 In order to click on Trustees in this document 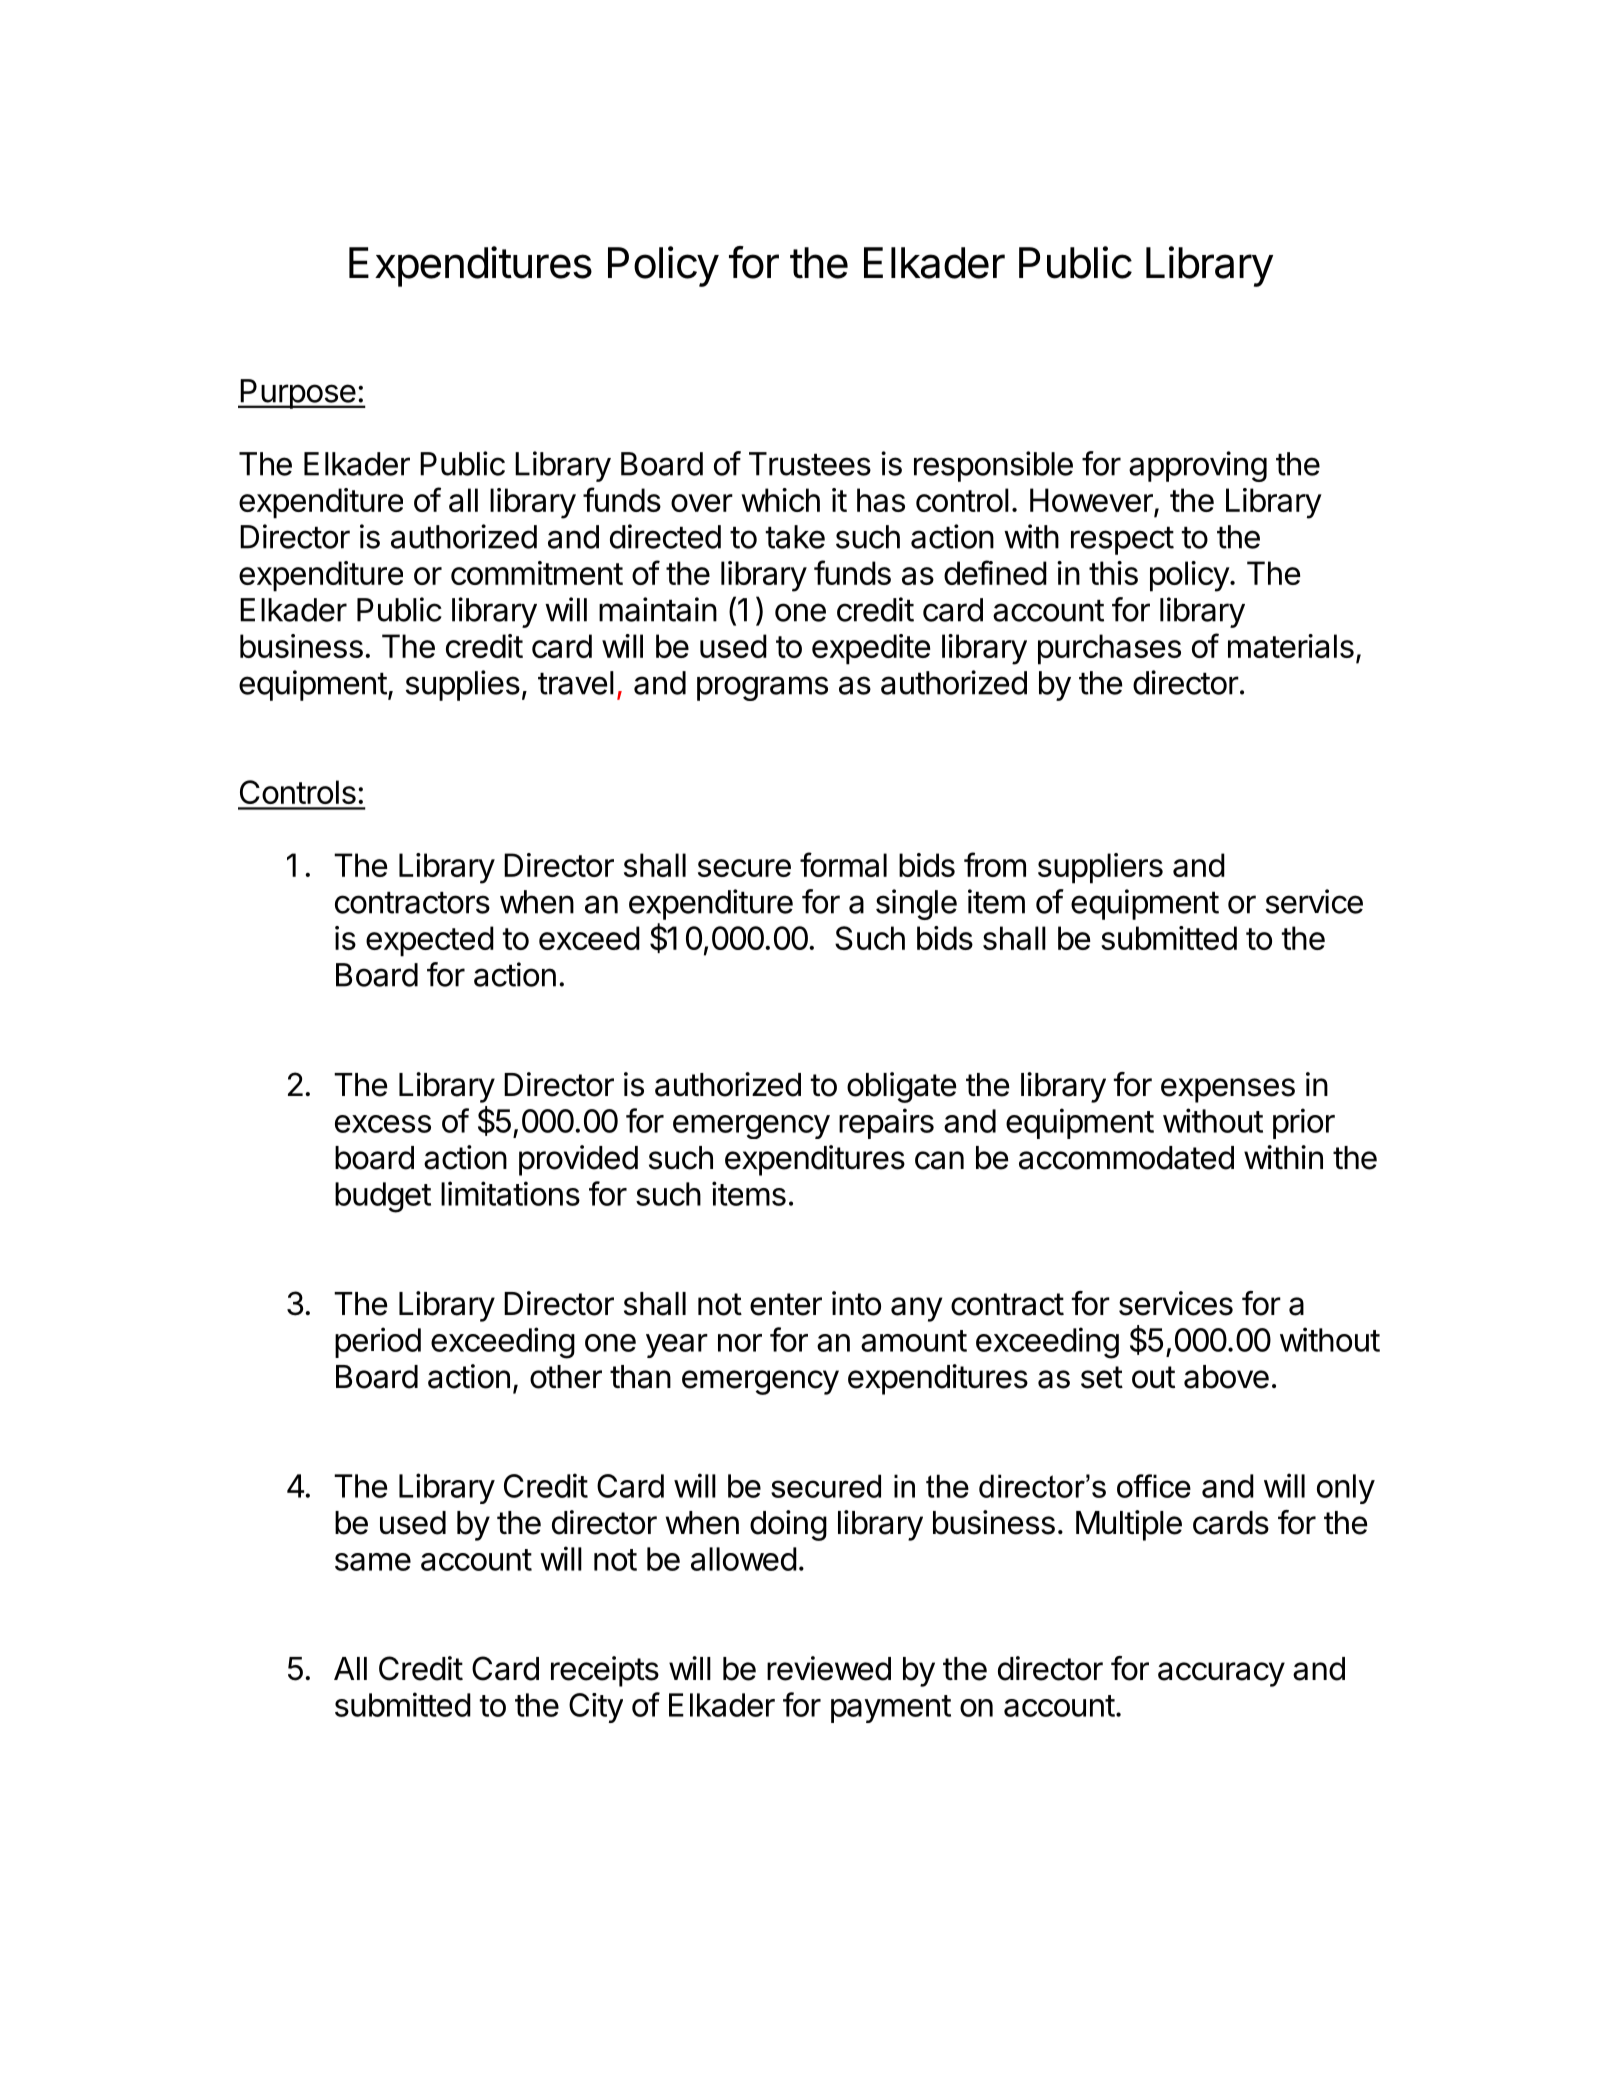, I will do `click(810, 464)`.
